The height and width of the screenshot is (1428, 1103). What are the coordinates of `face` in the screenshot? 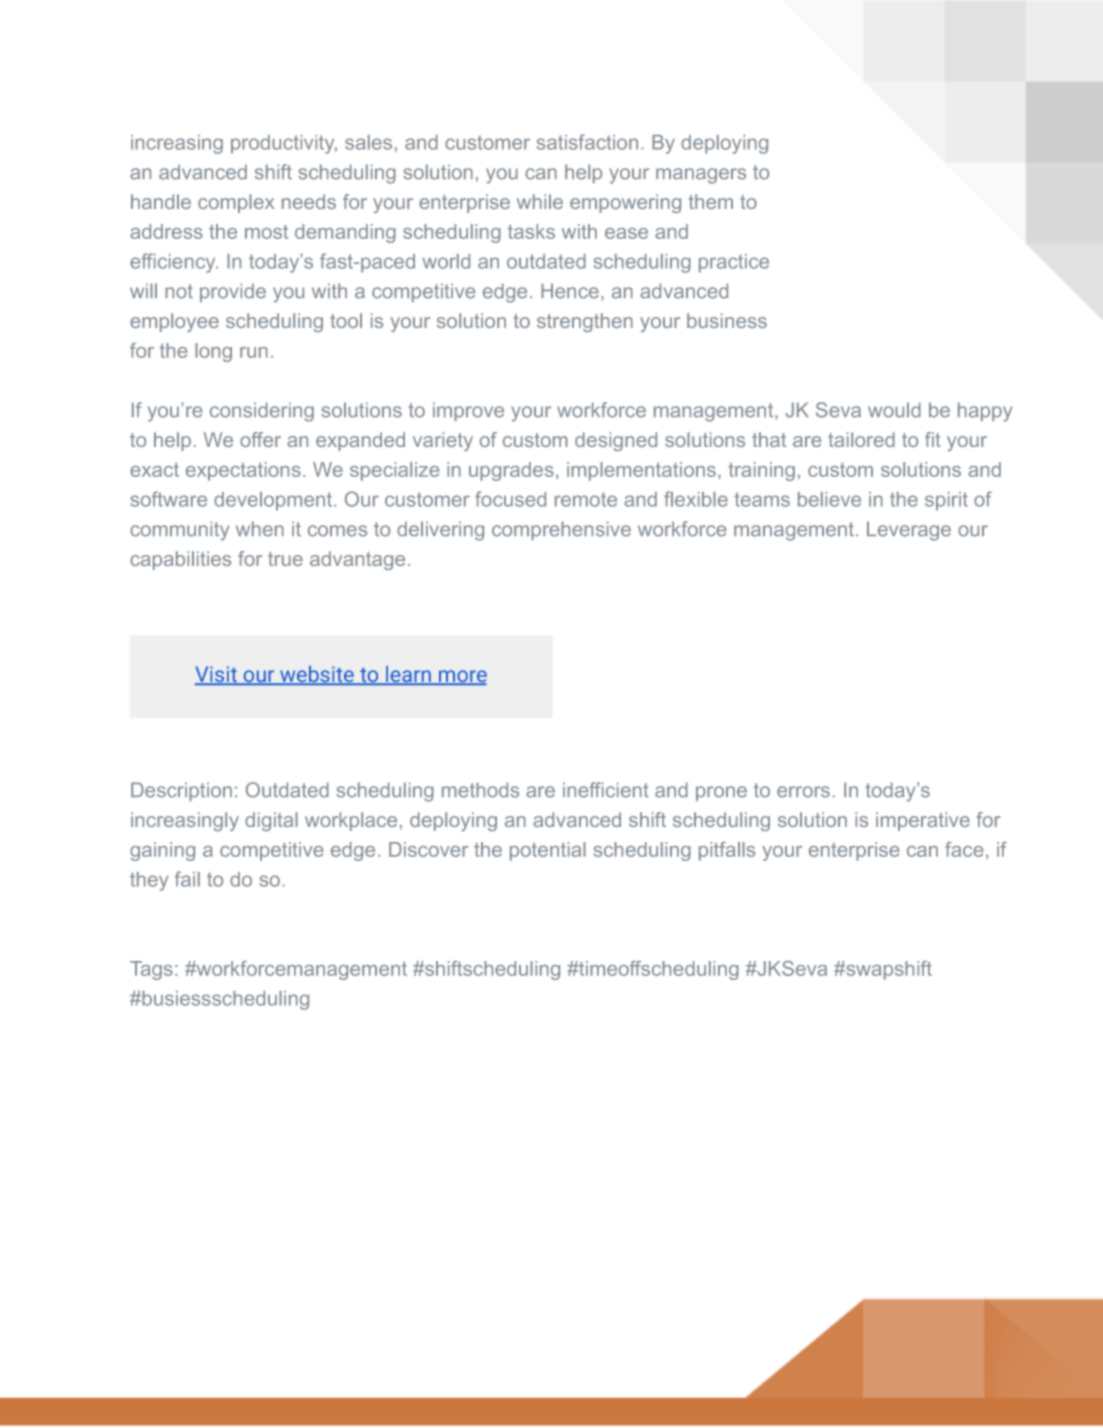 It's located at (964, 849).
